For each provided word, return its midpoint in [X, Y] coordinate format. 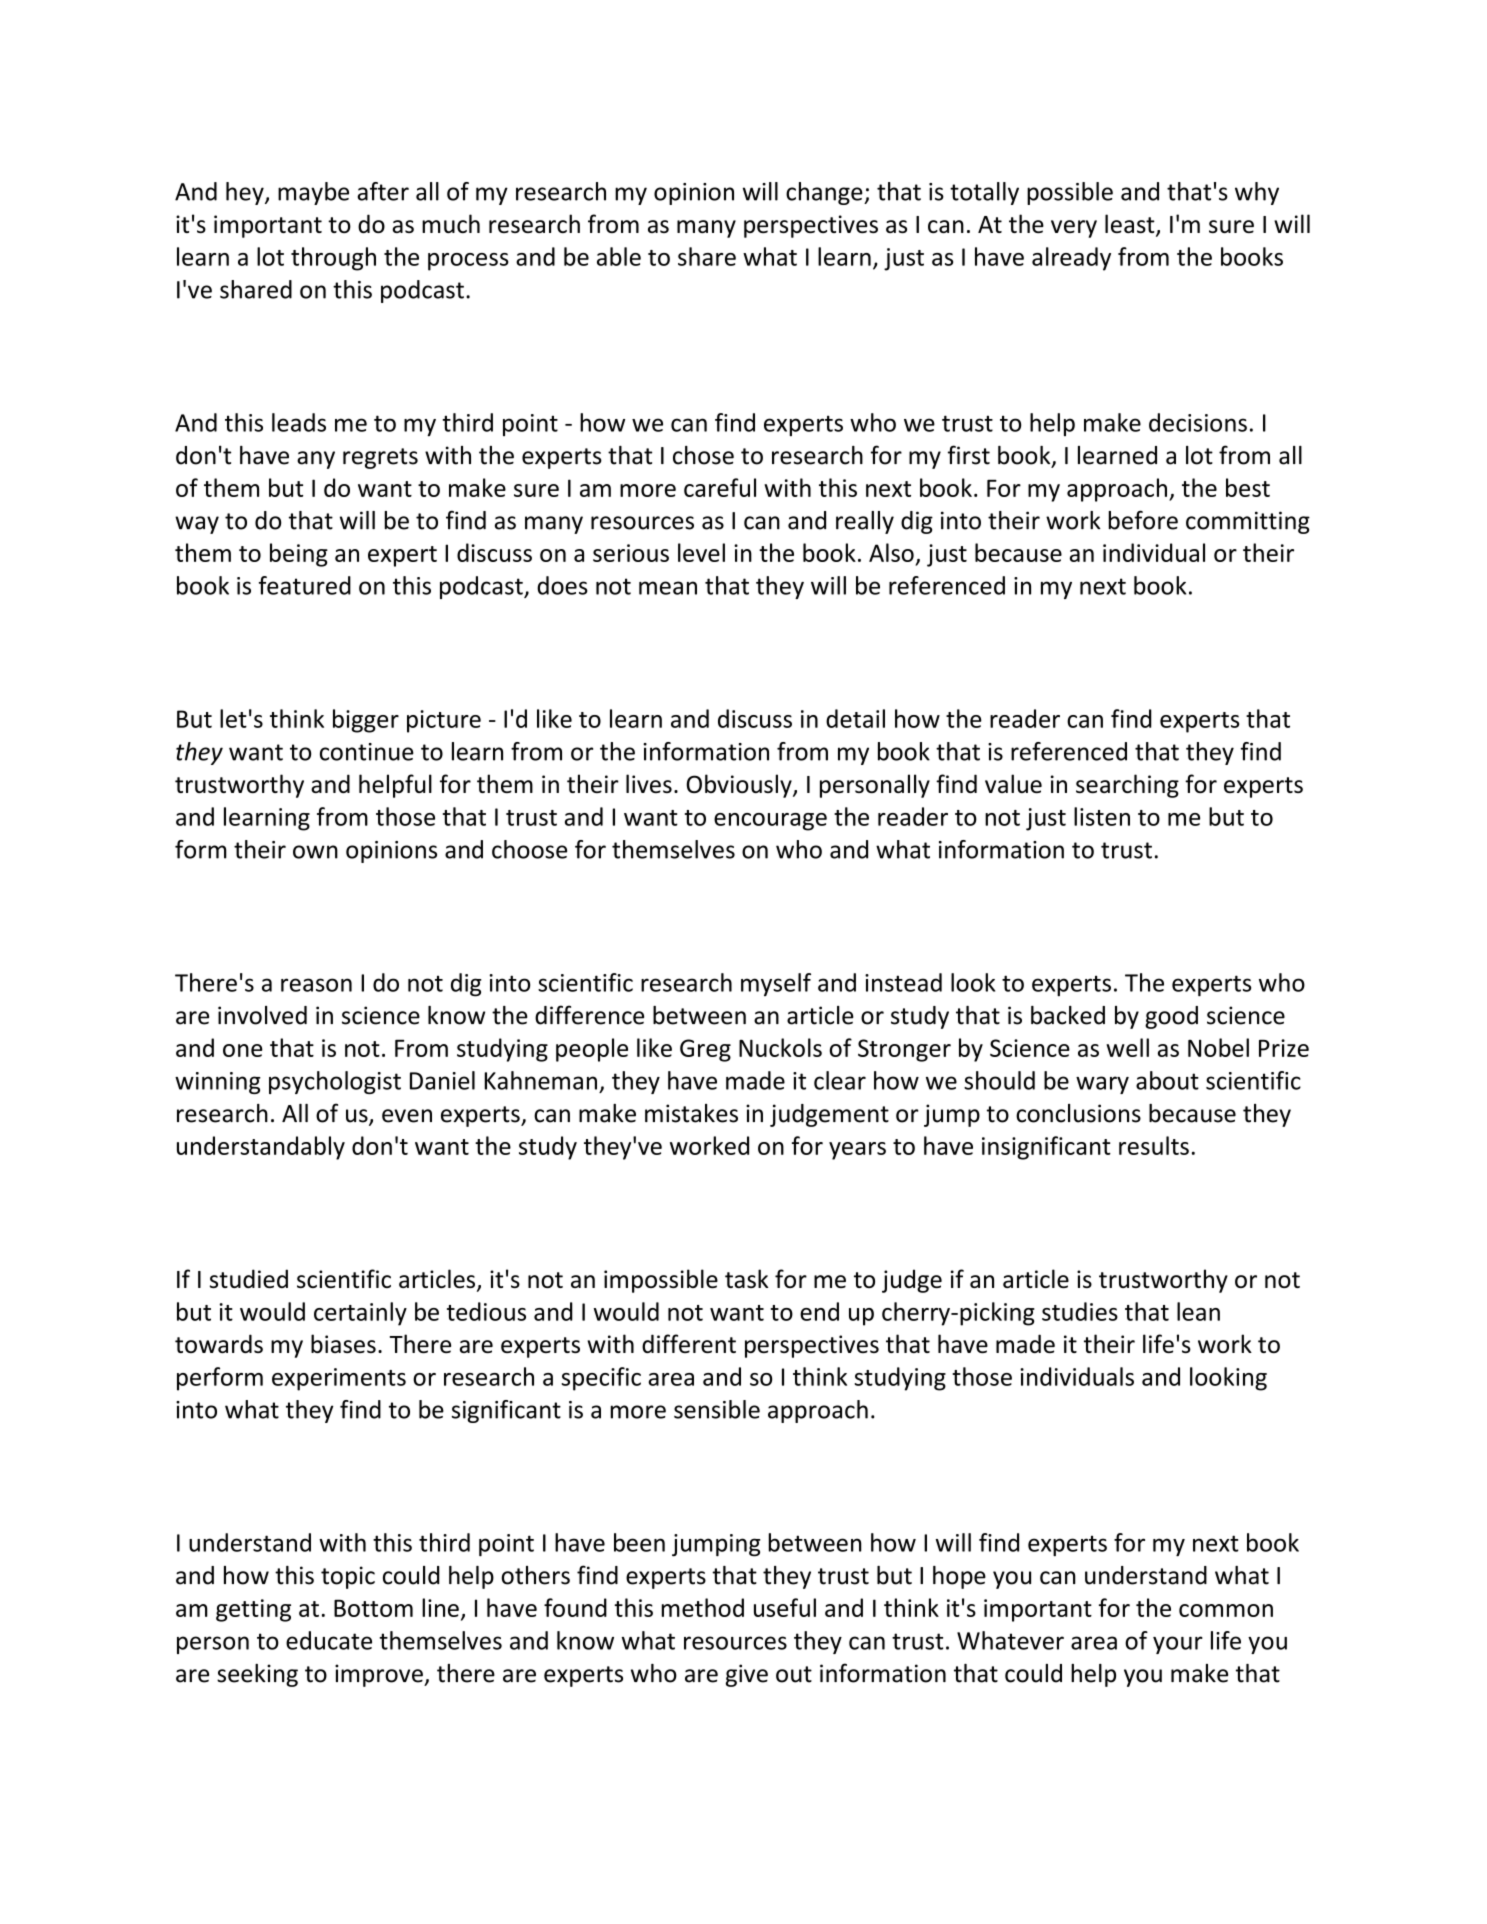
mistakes [691, 1113]
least [1131, 225]
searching [1127, 786]
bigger [366, 721]
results [1154, 1145]
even [407, 1116]
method [703, 1607]
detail [855, 718]
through [333, 259]
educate [329, 1640]
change [825, 193]
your [1178, 1645]
